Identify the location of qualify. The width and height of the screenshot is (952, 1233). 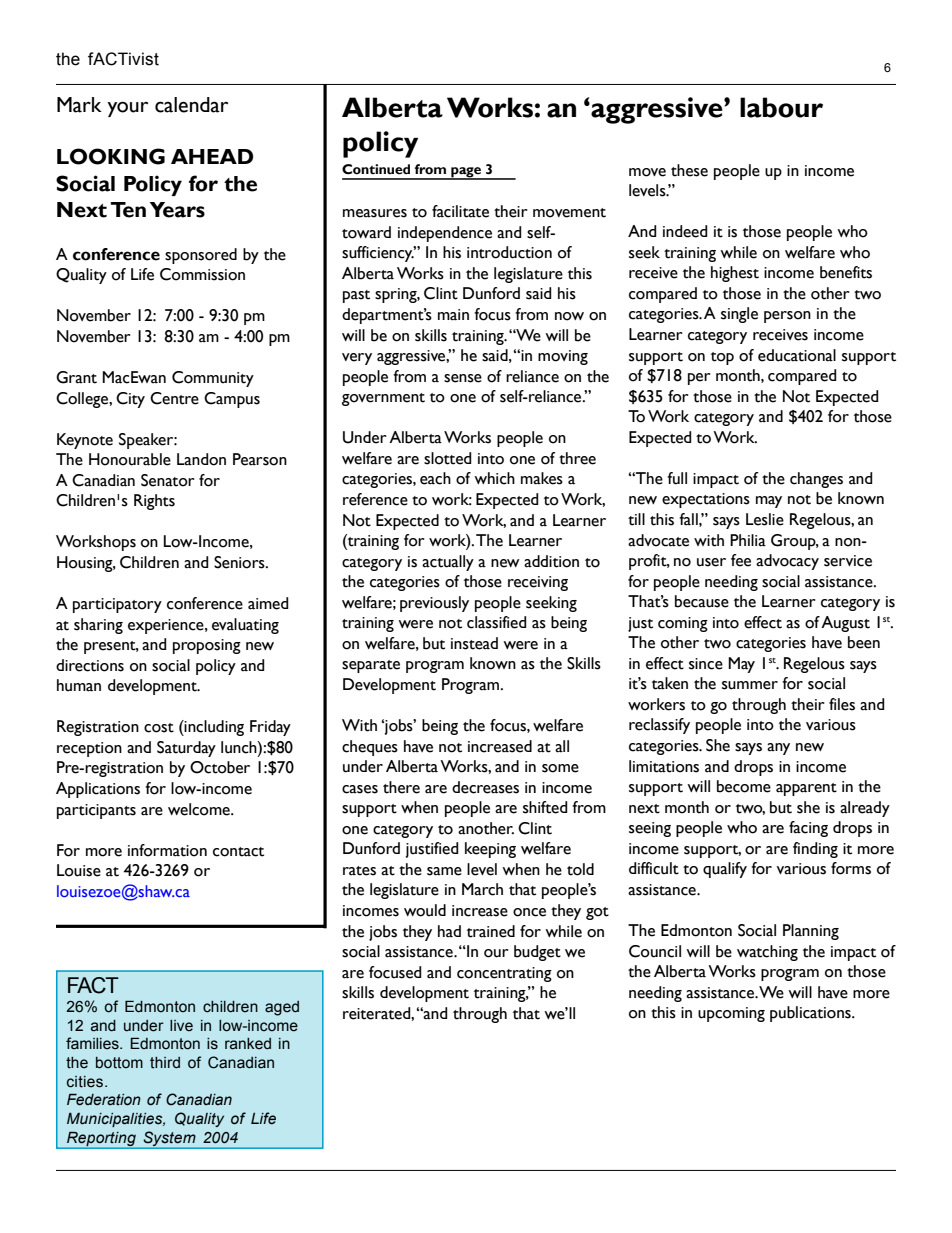
(725, 870).
